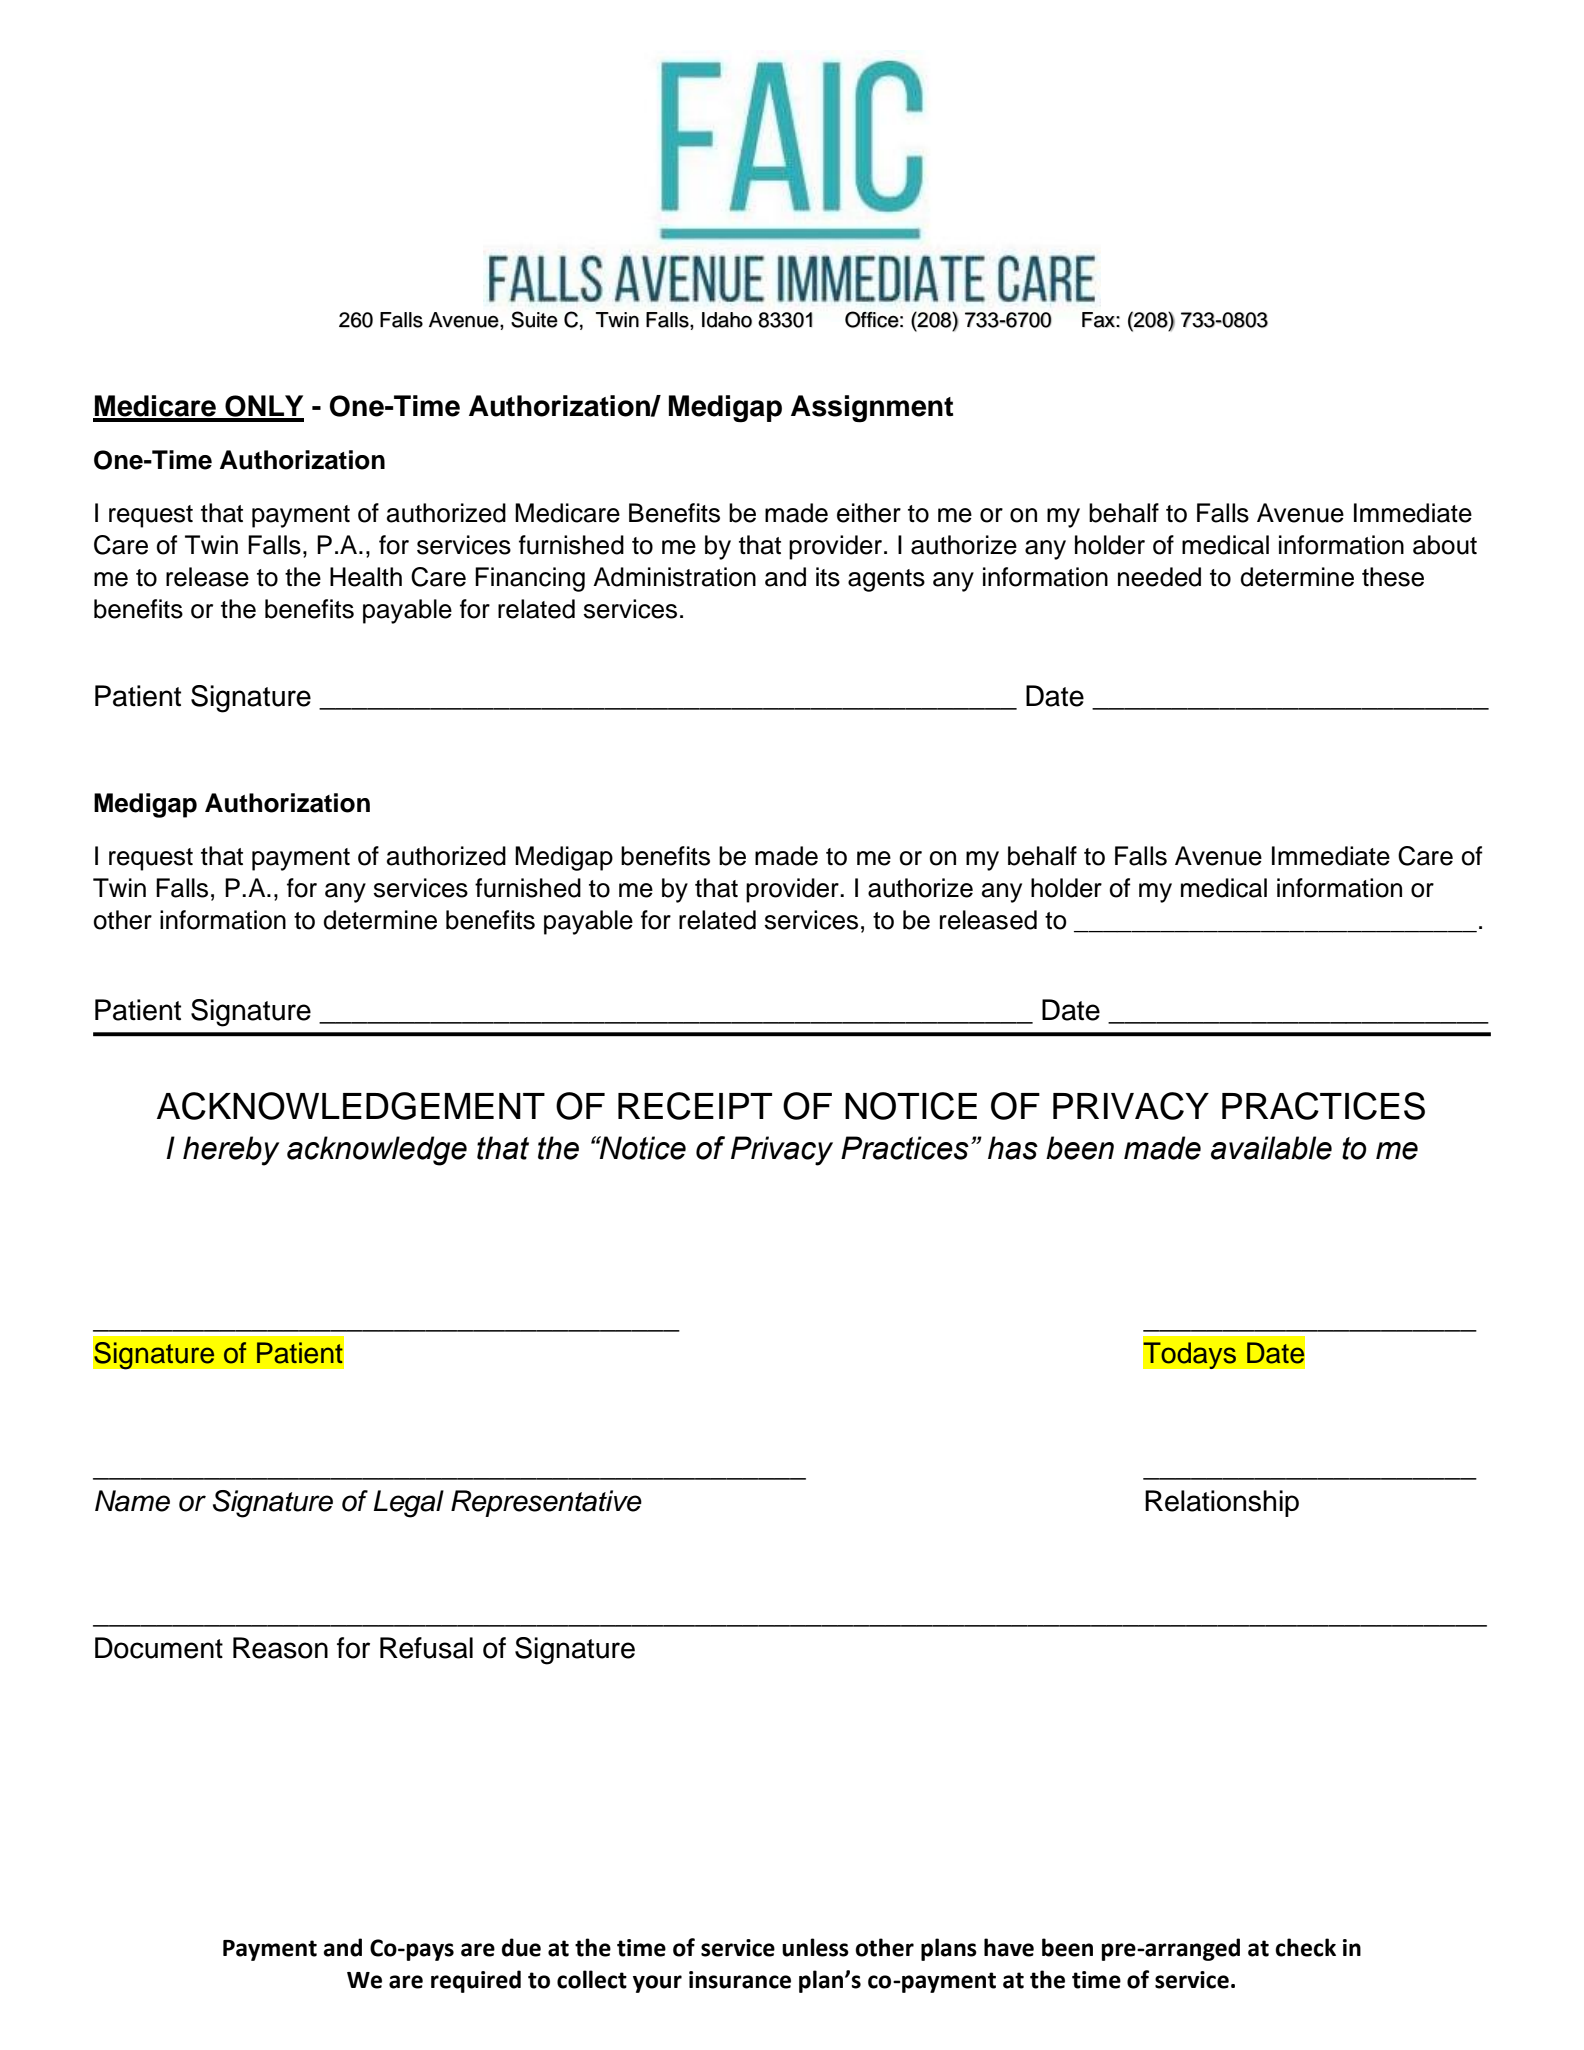 This screenshot has height=2050, width=1584. Describe the element at coordinates (546, 1503) in the screenshot. I see `Representative` at that location.
